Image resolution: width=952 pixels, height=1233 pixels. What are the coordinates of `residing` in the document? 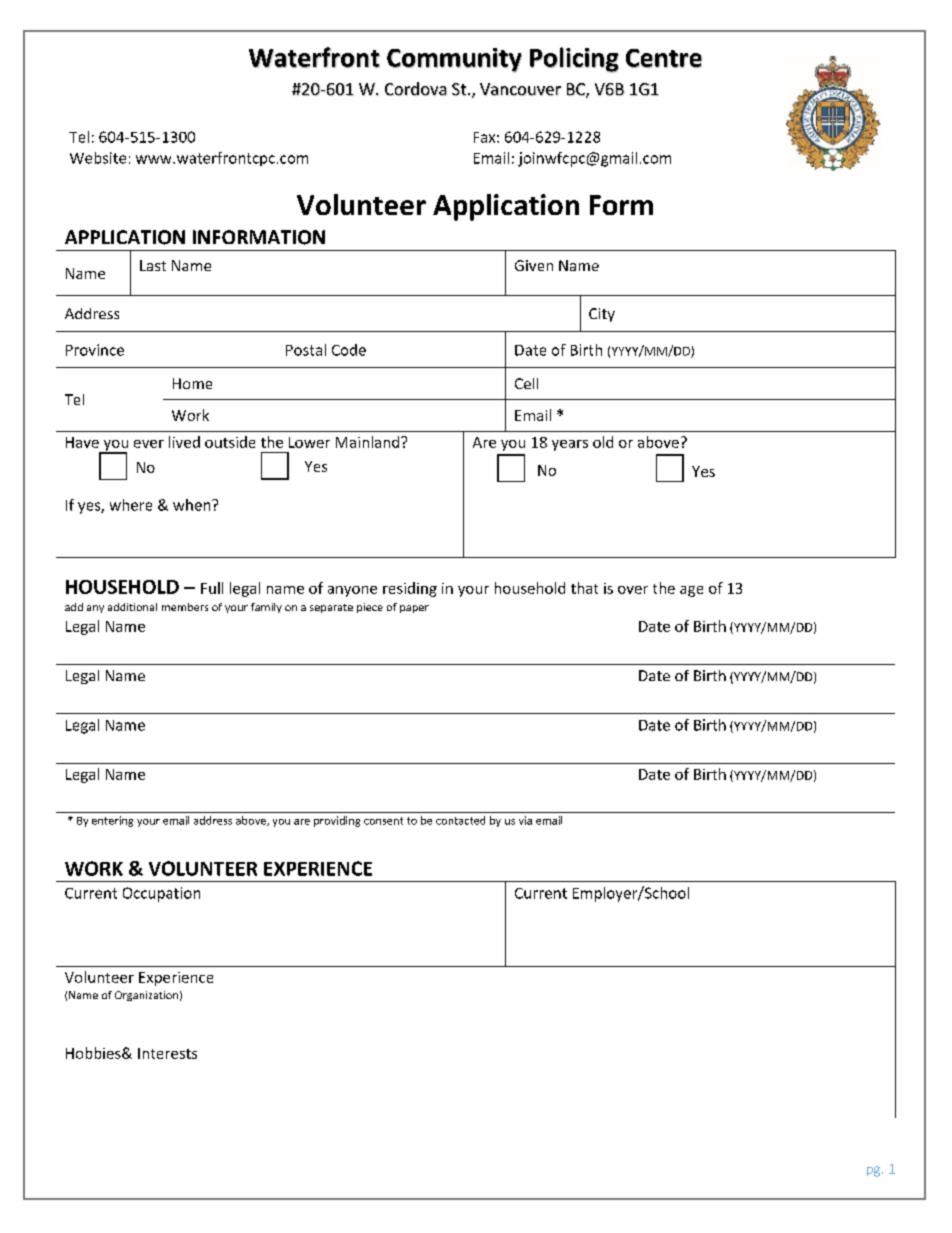 It's located at (410, 589).
